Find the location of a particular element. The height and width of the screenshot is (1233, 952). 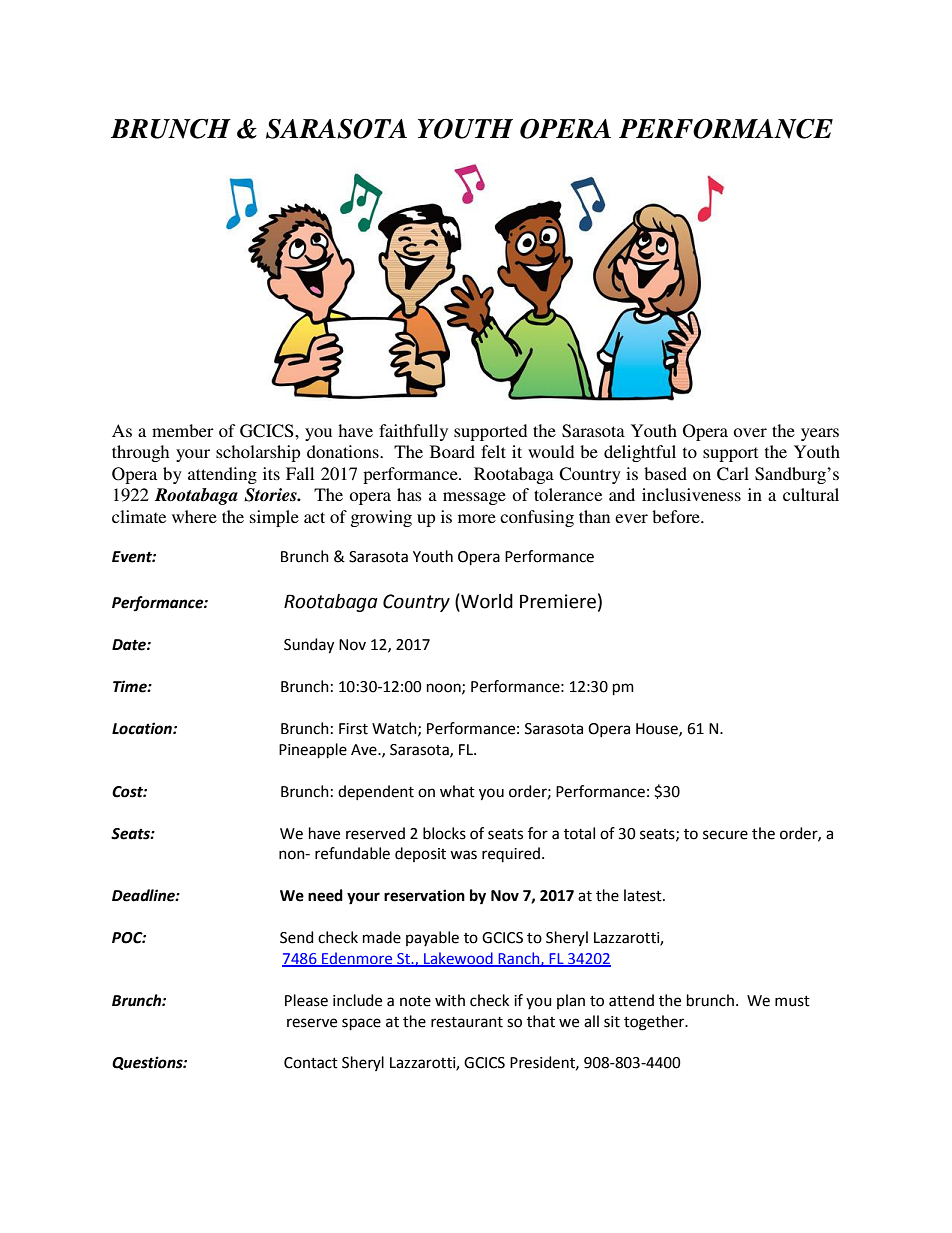

Contact is located at coordinates (311, 1063).
